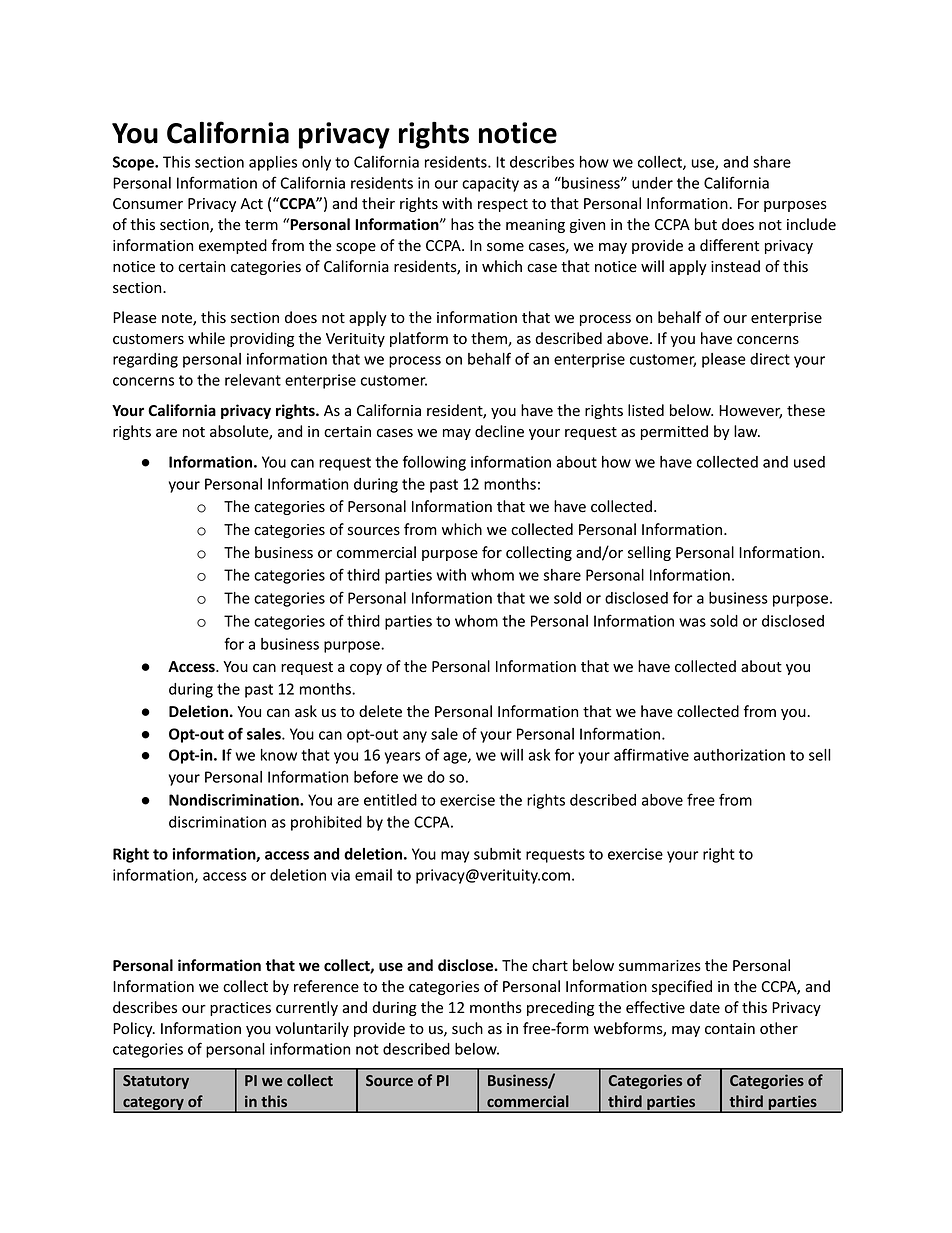 The image size is (952, 1233). Describe the element at coordinates (434, 463) in the image. I see `following` at that location.
